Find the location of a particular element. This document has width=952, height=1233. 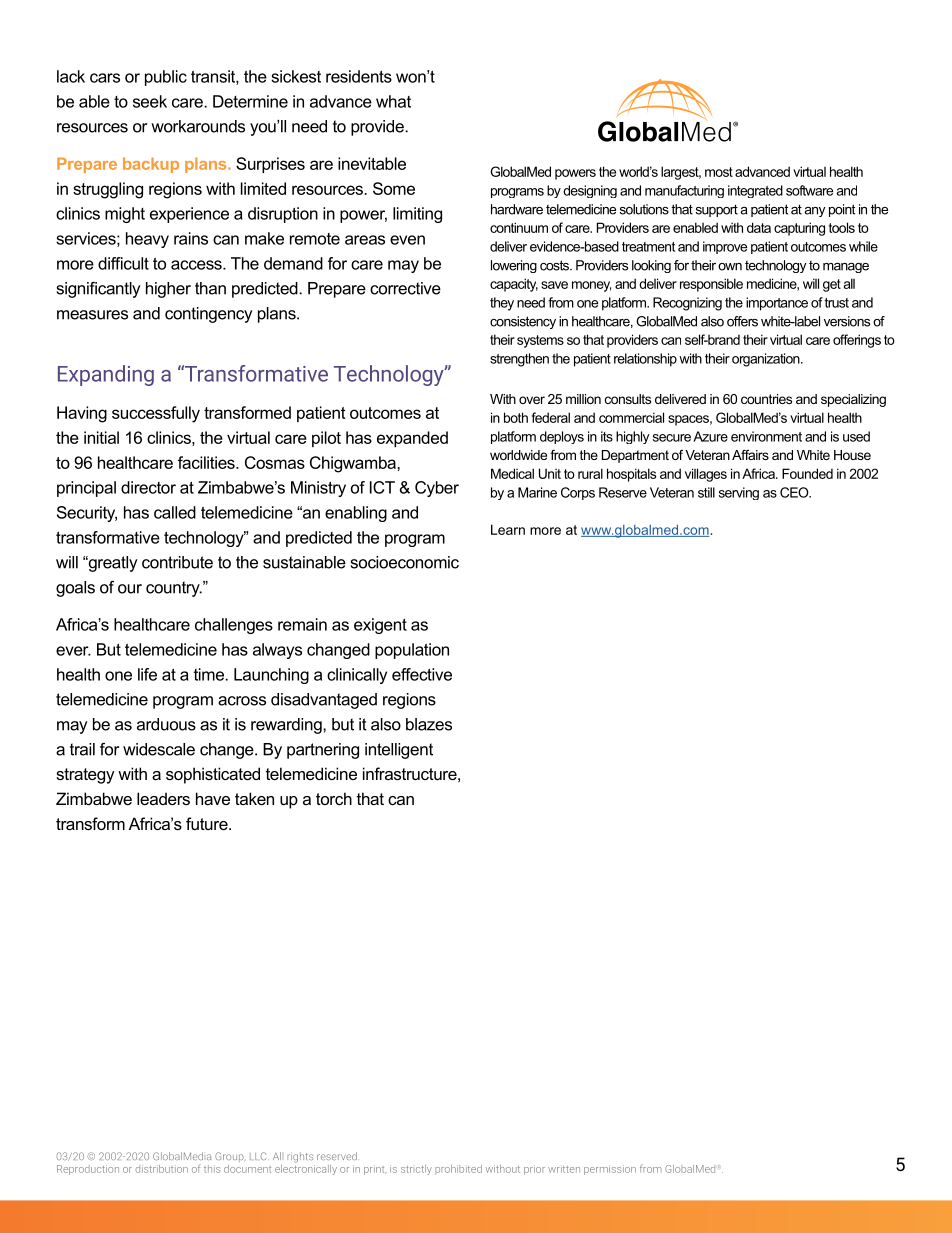

Medical is located at coordinates (512, 473).
